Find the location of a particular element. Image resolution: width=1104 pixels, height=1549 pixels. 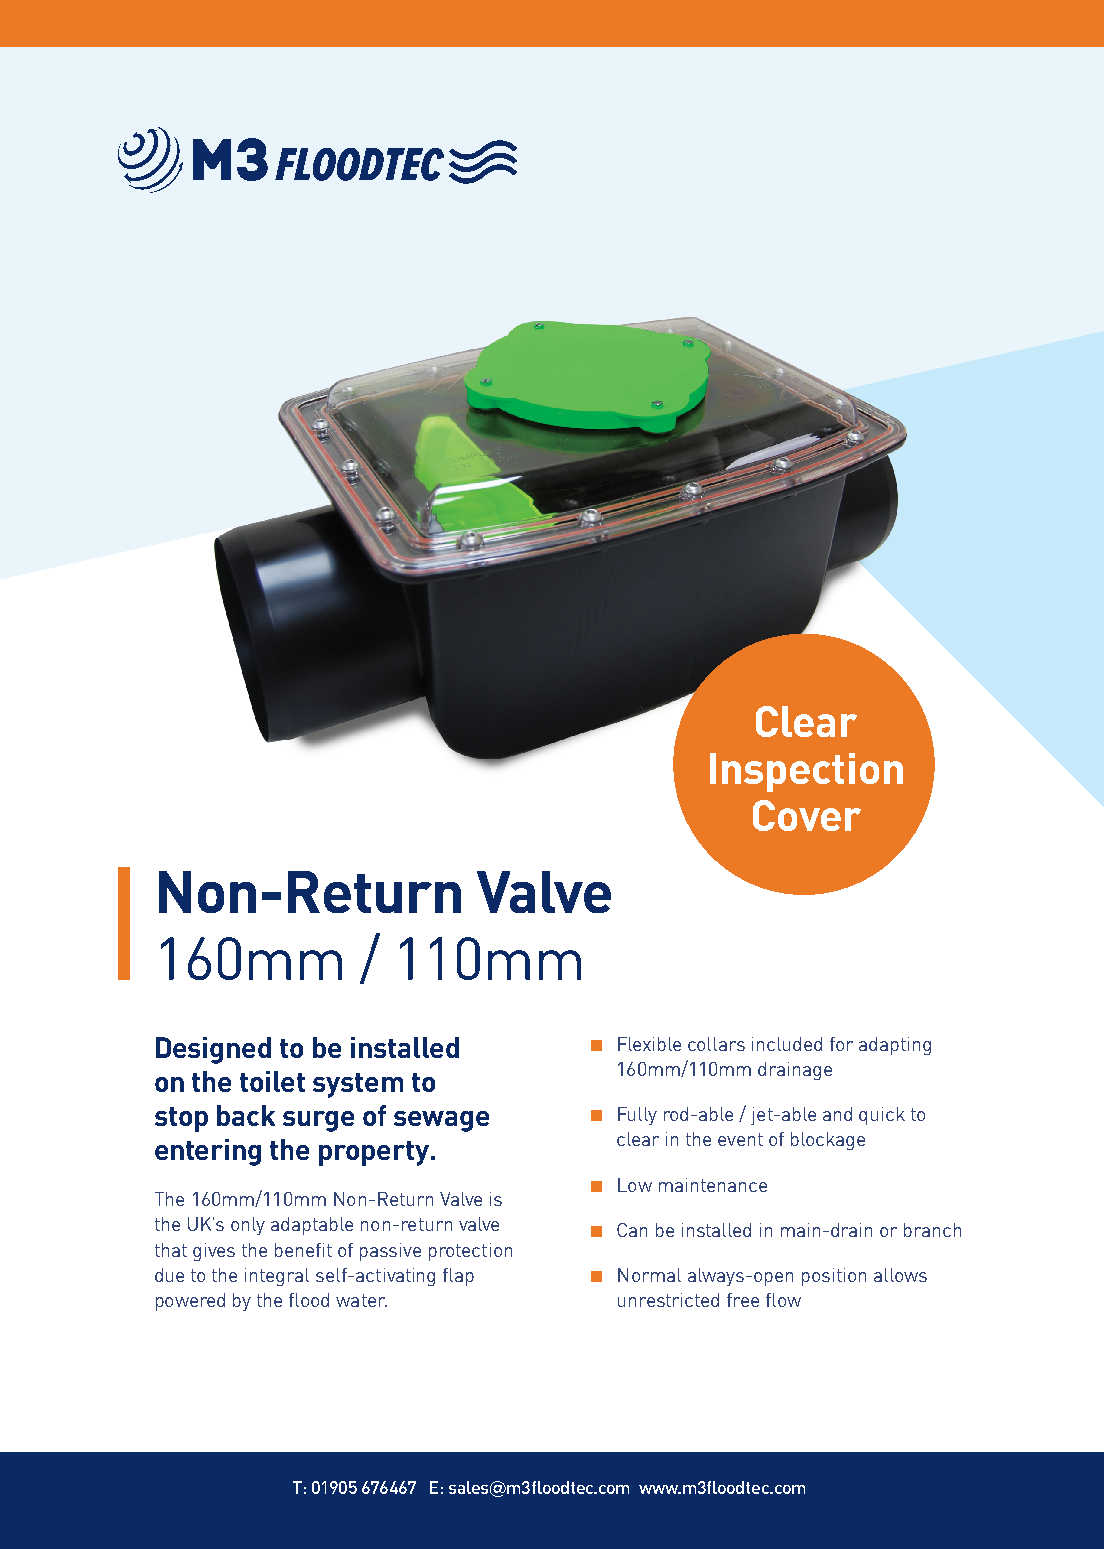

Inspection is located at coordinates (806, 772).
